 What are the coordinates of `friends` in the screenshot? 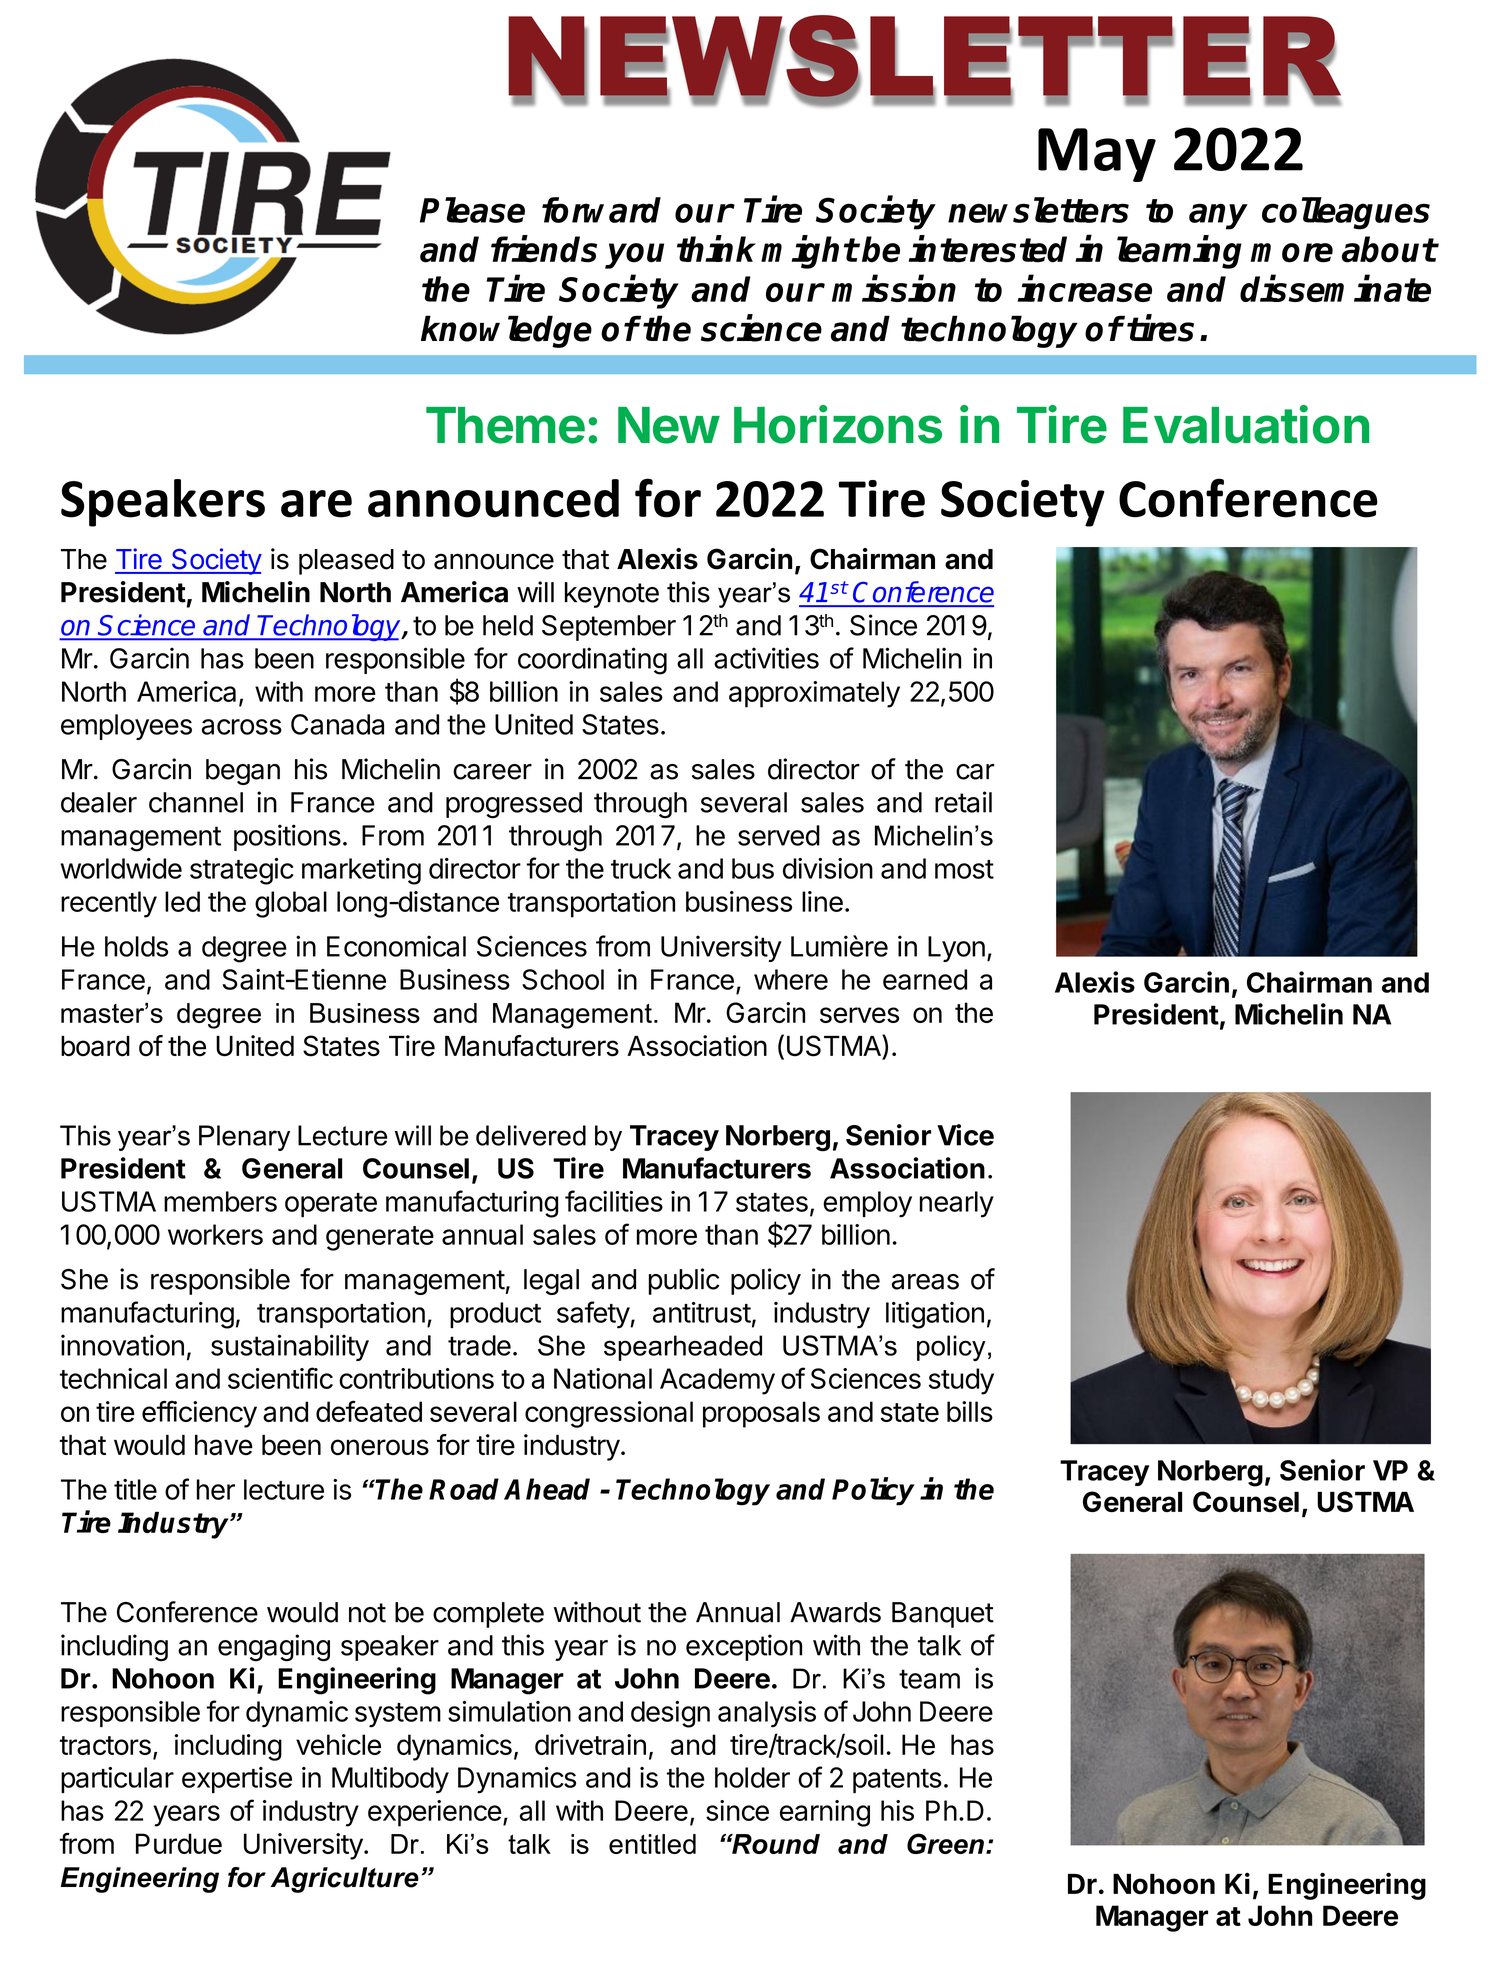 It's located at (544, 249).
